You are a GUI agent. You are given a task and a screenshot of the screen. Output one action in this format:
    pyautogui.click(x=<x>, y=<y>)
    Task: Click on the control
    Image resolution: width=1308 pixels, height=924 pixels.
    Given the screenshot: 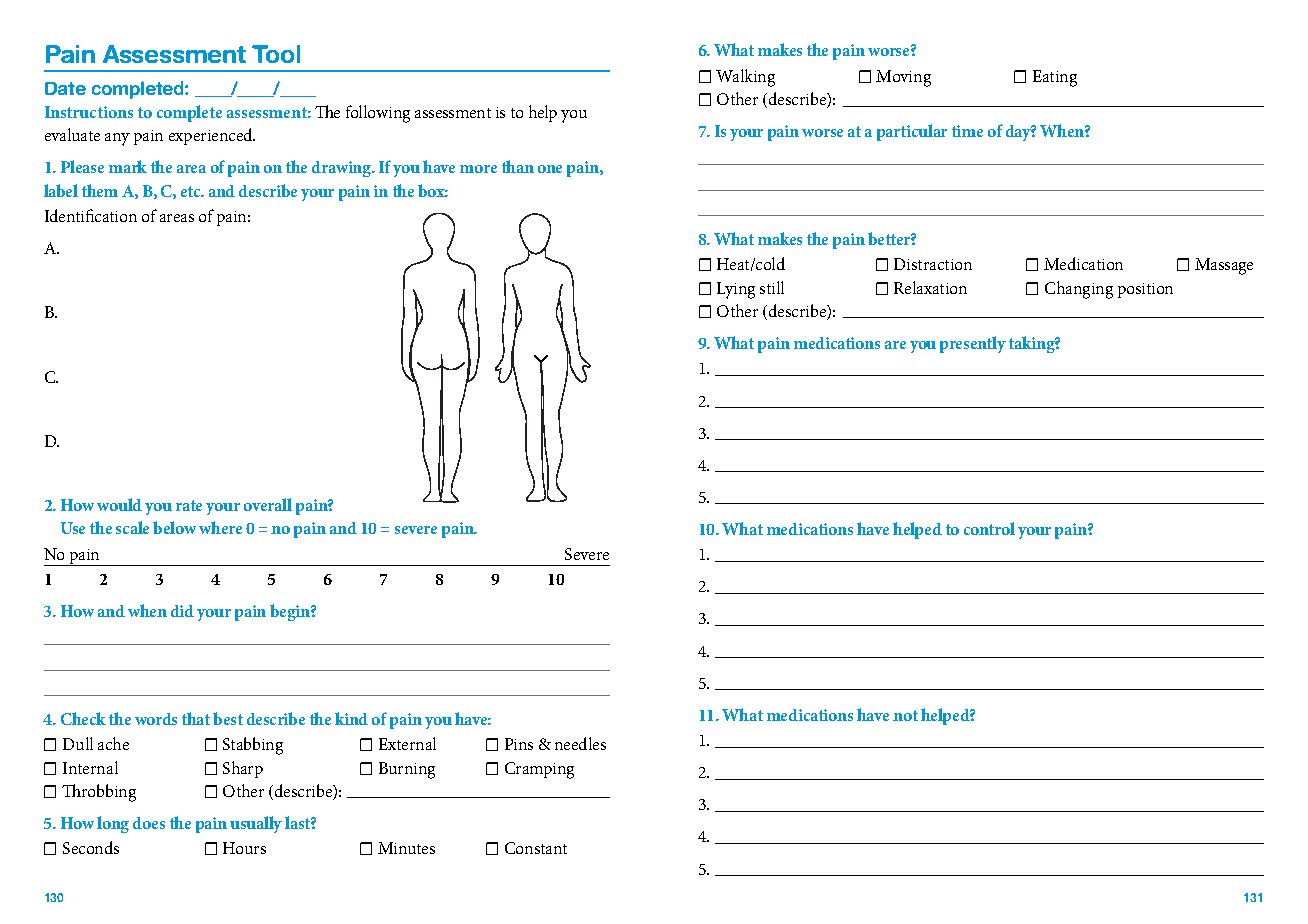 What is the action you would take?
    pyautogui.click(x=989, y=528)
